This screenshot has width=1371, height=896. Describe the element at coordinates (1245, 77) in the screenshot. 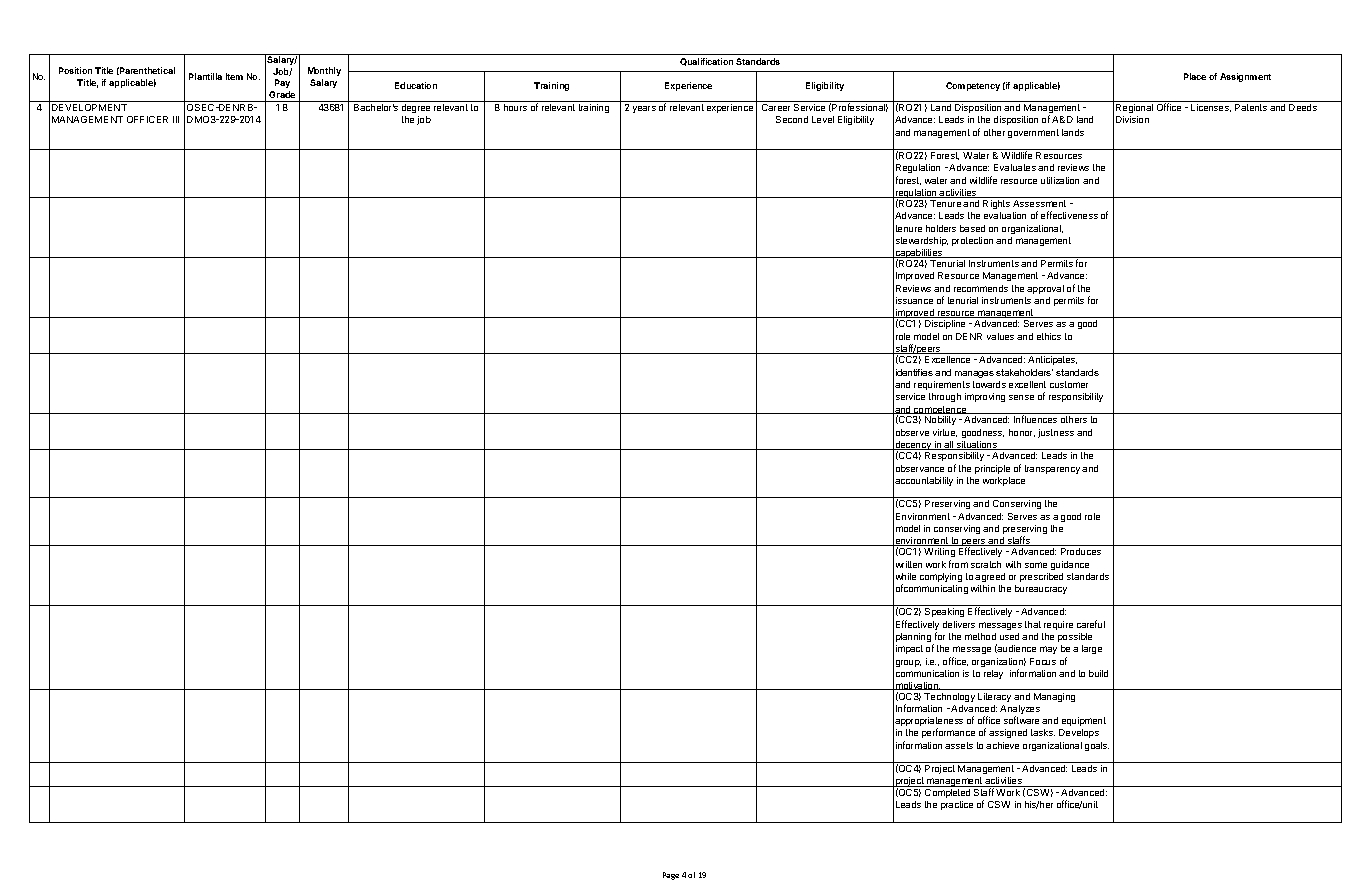

I see `Assignment` at that location.
